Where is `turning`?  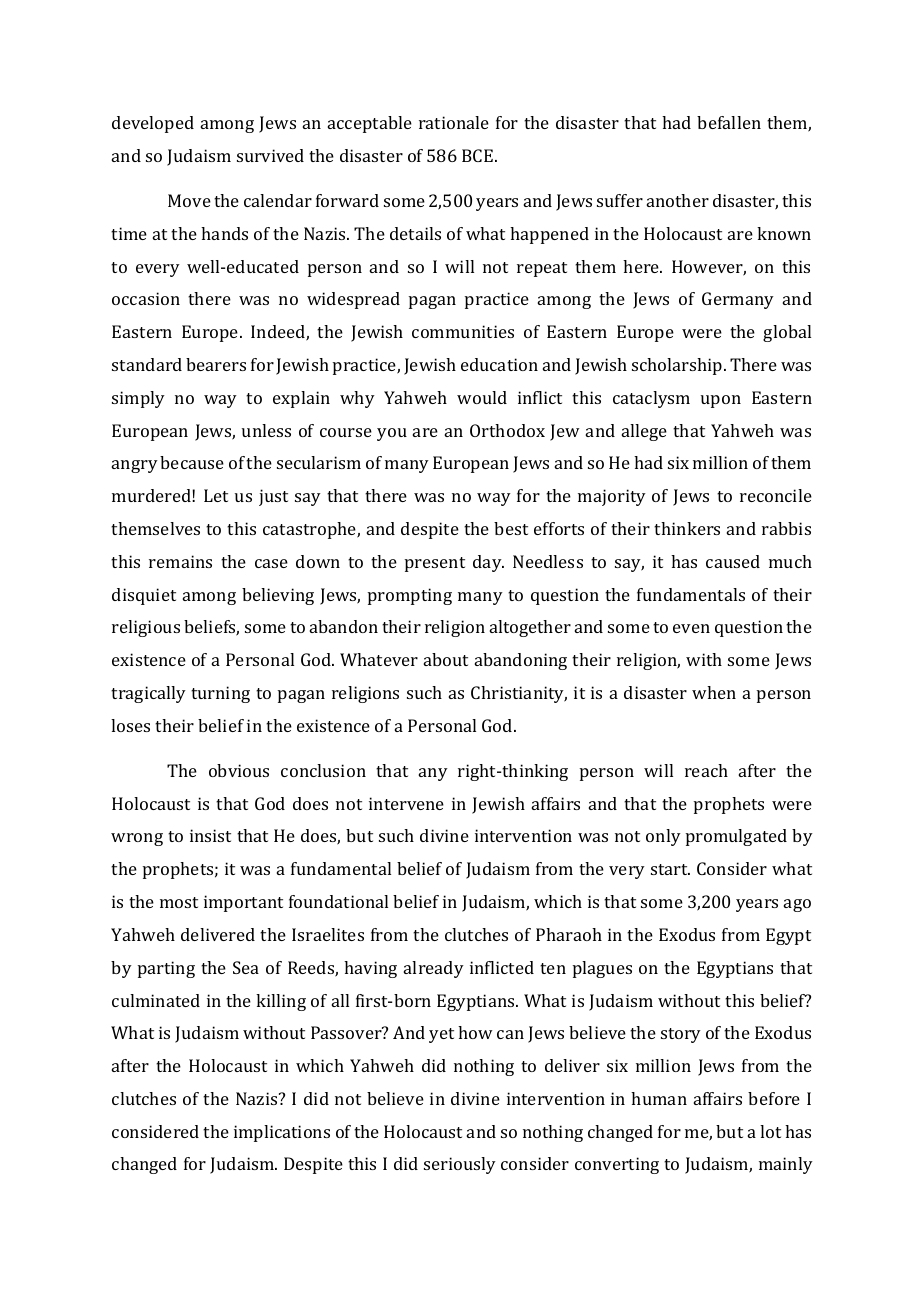
turning is located at coordinates (220, 694).
